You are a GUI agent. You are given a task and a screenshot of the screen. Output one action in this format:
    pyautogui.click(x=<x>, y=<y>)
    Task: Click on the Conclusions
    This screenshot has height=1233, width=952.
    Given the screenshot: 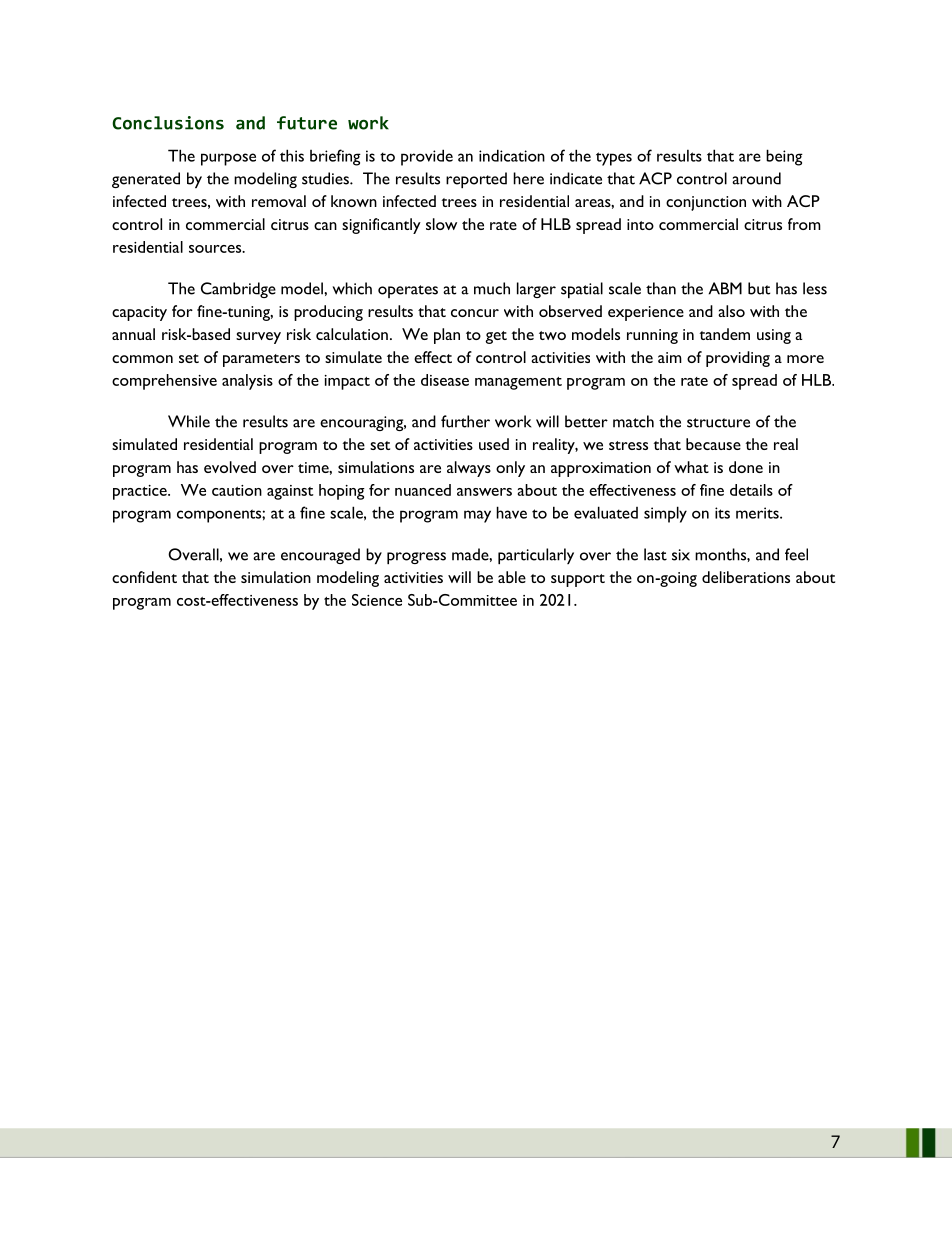 What is the action you would take?
    pyautogui.click(x=168, y=123)
